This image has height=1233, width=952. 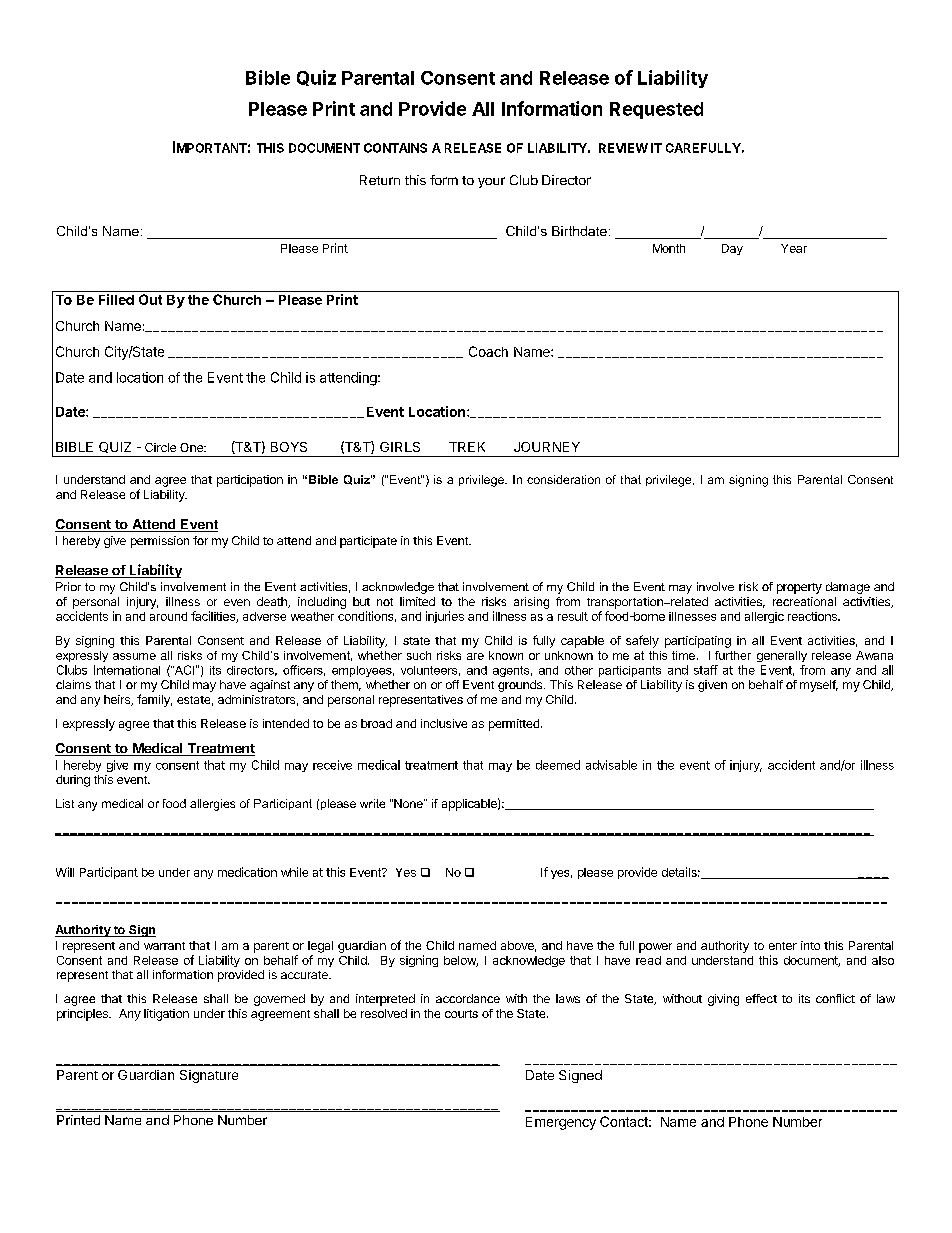 I want to click on litigation, so click(x=166, y=1015).
